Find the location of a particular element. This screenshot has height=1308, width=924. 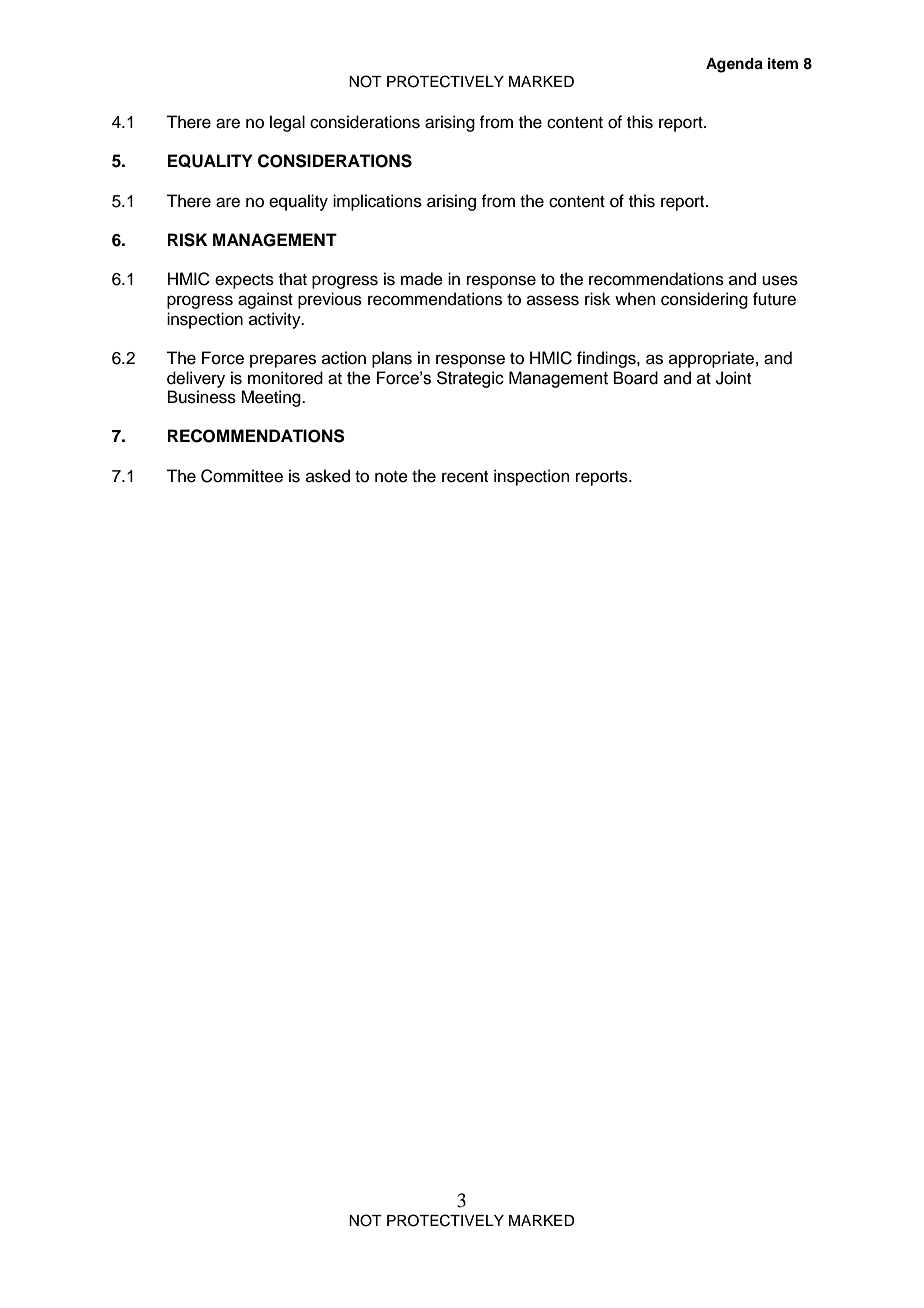

uses is located at coordinates (780, 280).
